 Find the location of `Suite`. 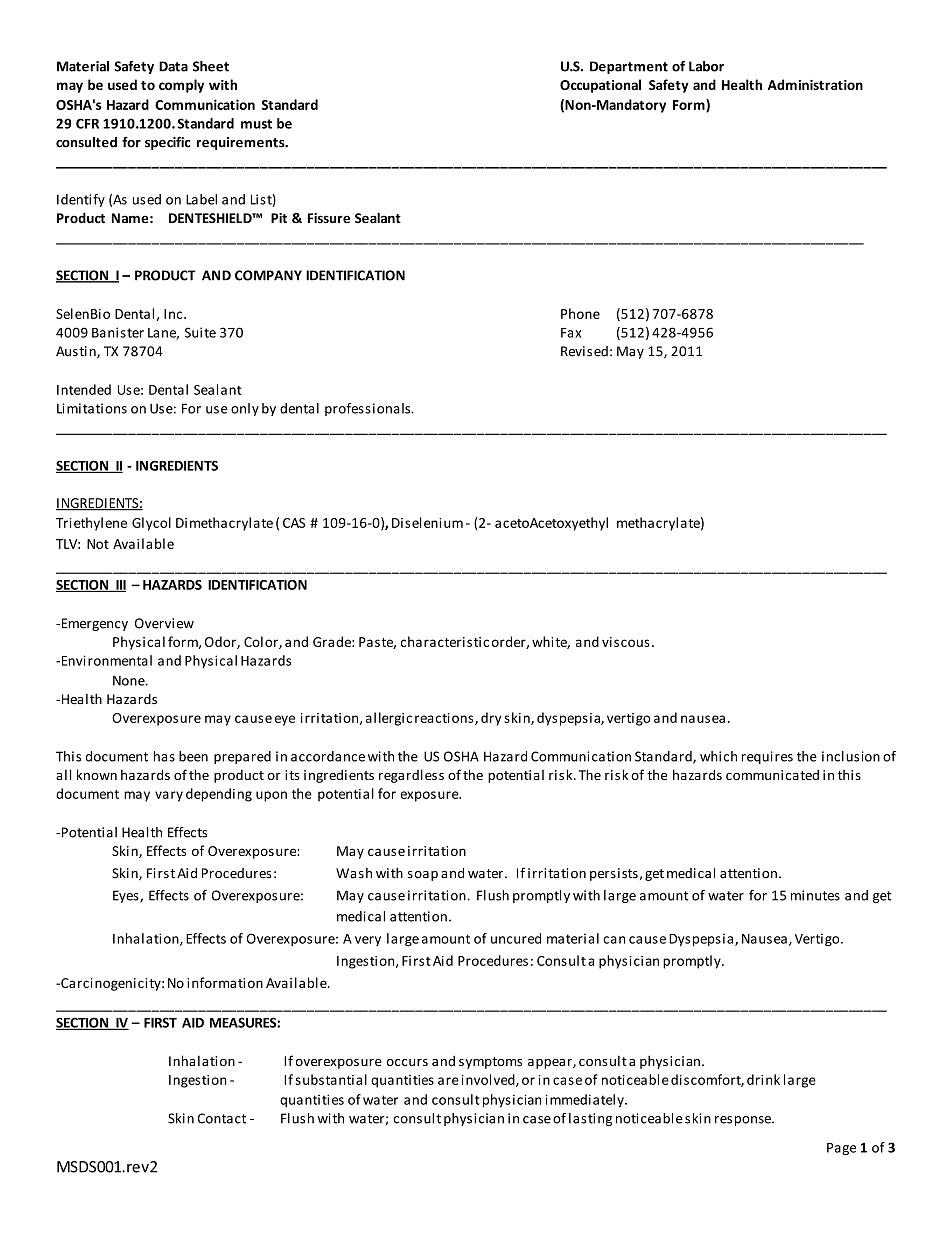

Suite is located at coordinates (200, 332).
